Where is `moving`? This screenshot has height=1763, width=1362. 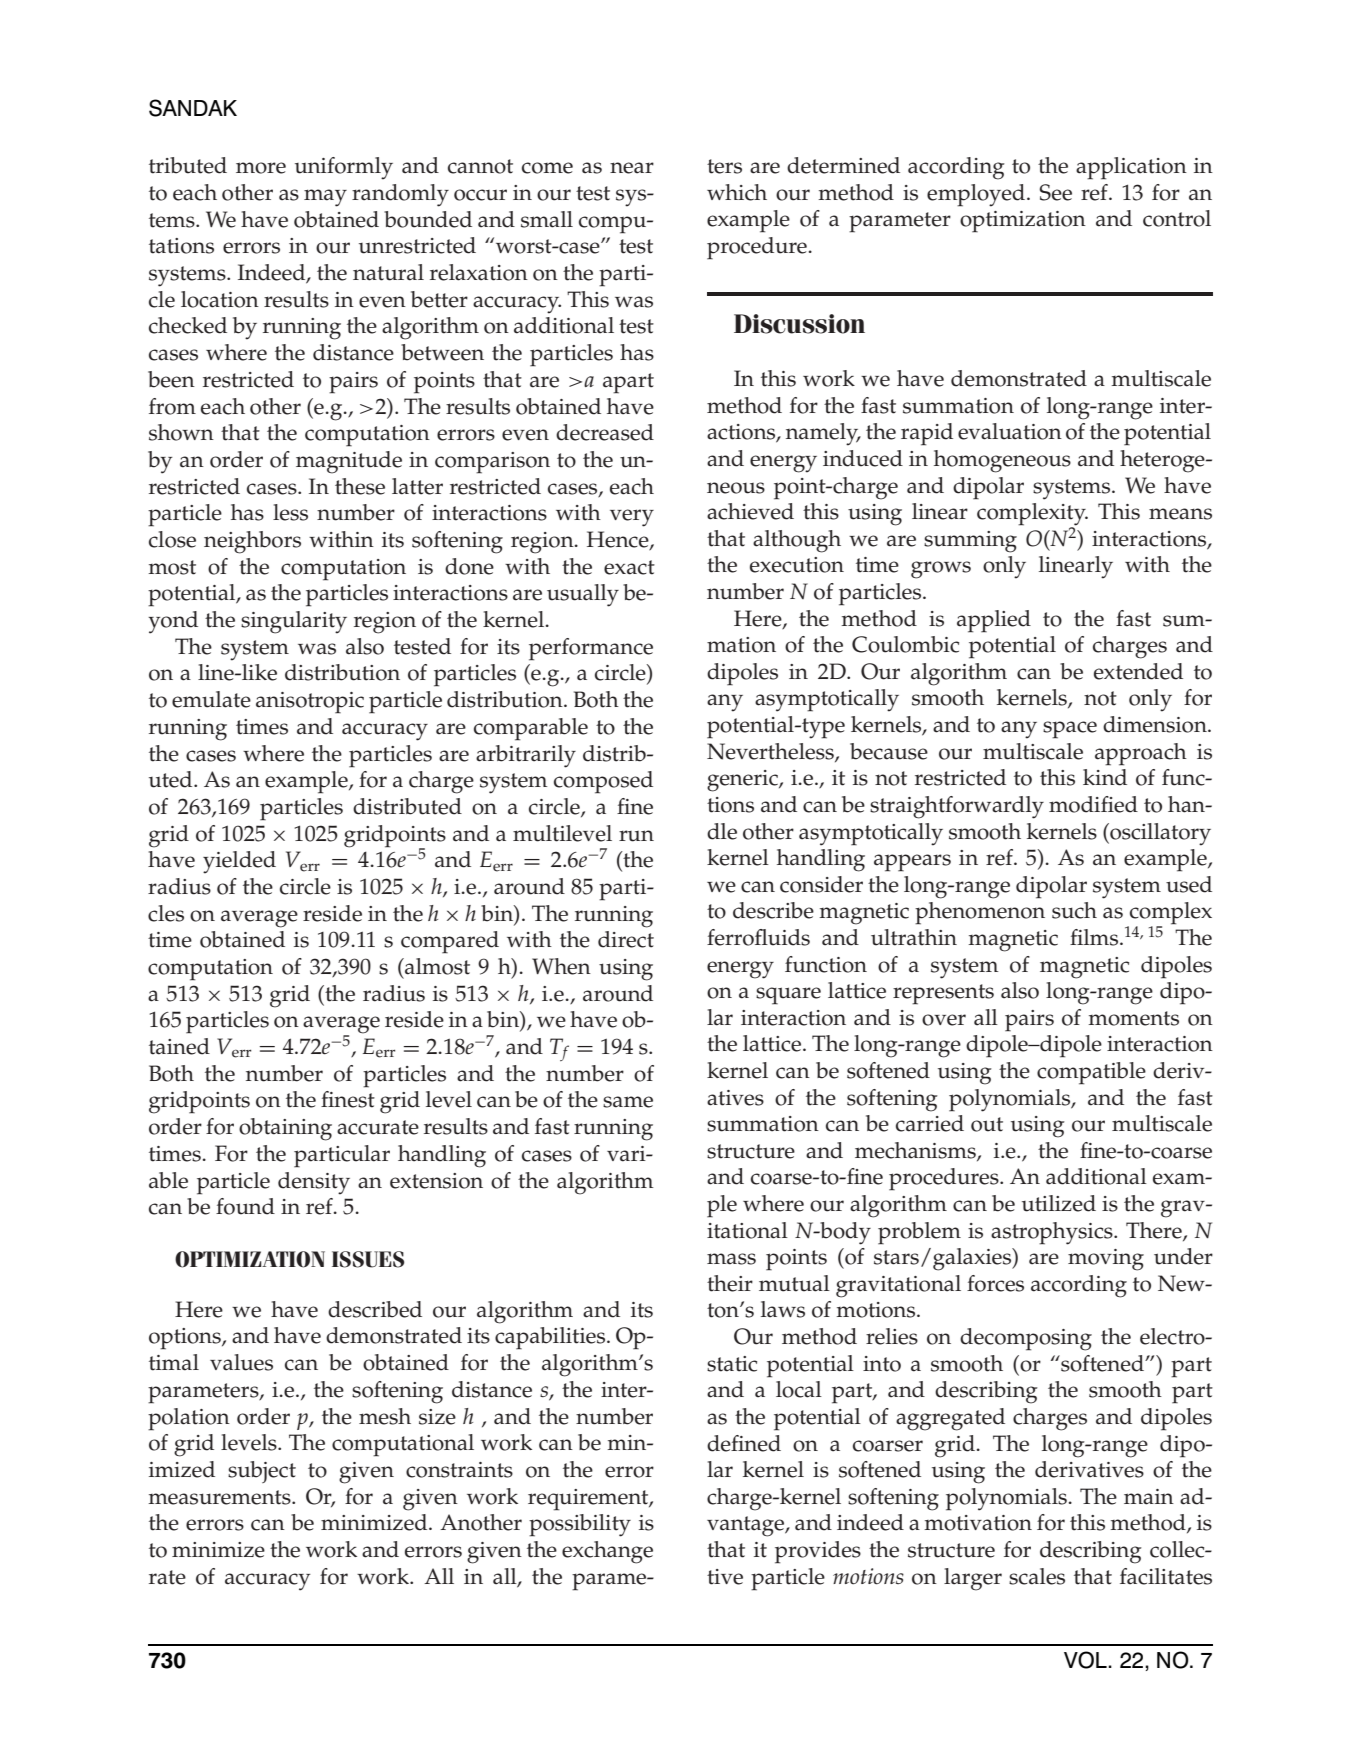 moving is located at coordinates (1106, 1260).
